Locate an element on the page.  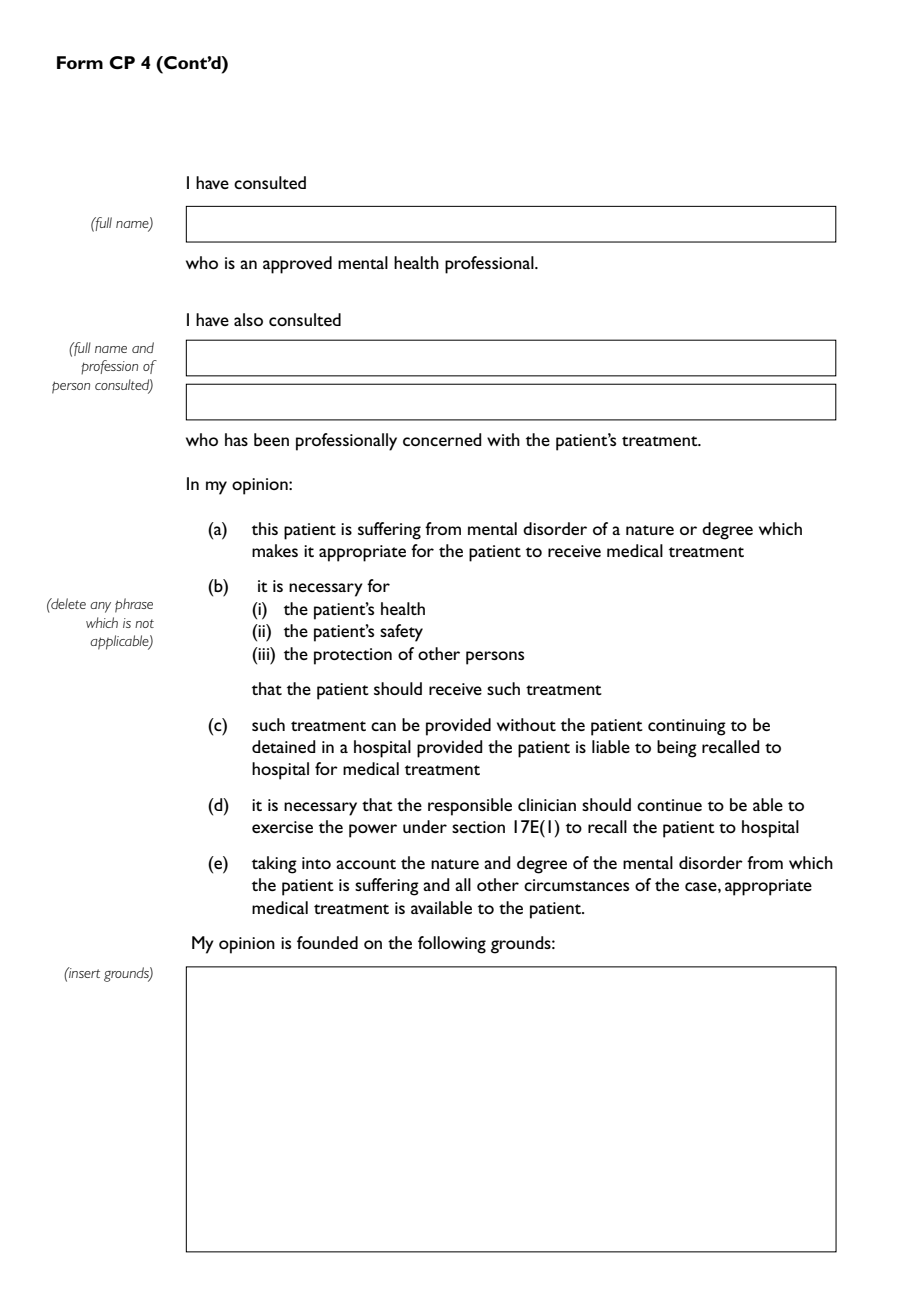
safety is located at coordinates (401, 633).
